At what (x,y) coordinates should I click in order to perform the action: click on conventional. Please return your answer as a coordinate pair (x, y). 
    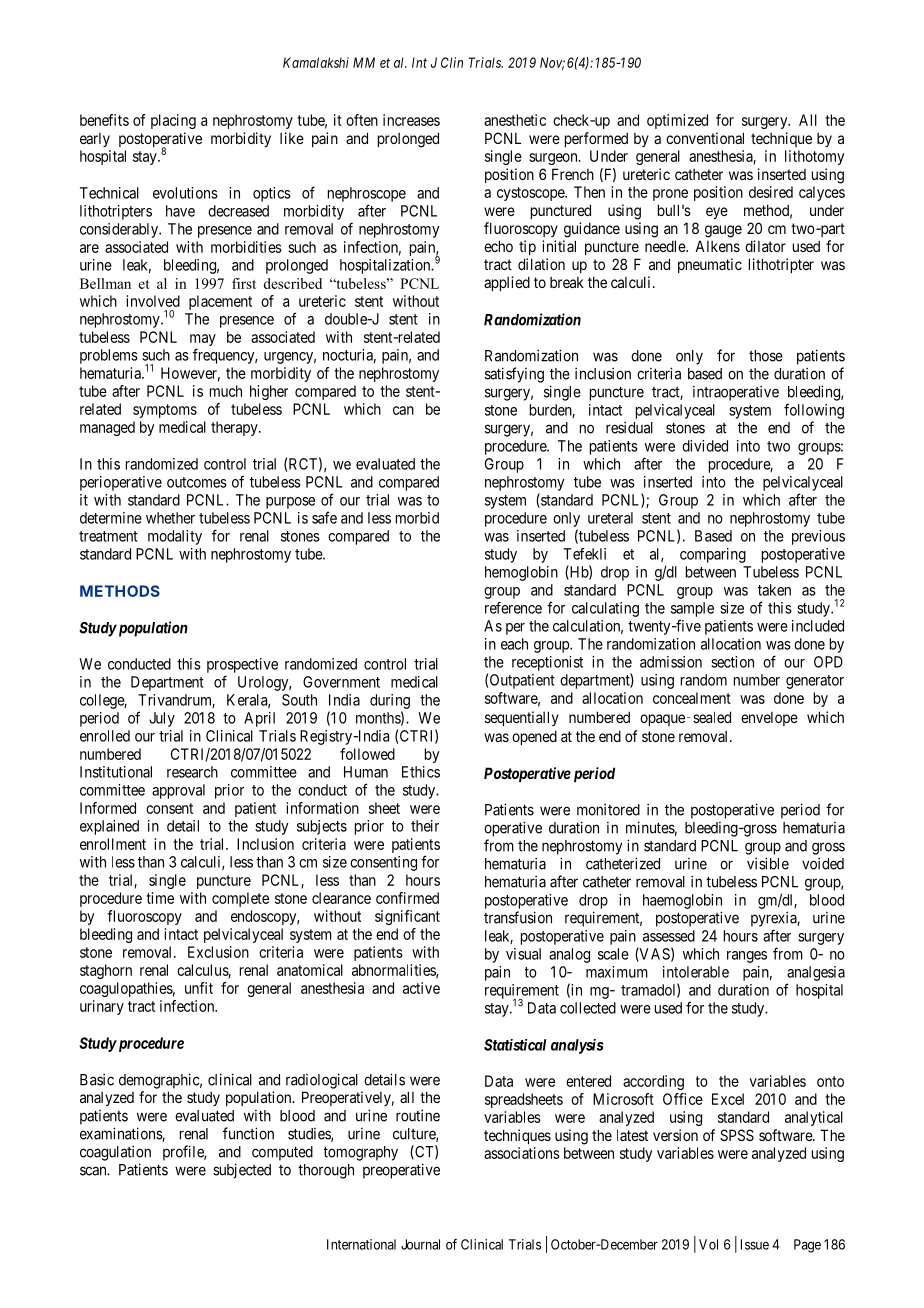
    Looking at the image, I should click on (705, 138).
